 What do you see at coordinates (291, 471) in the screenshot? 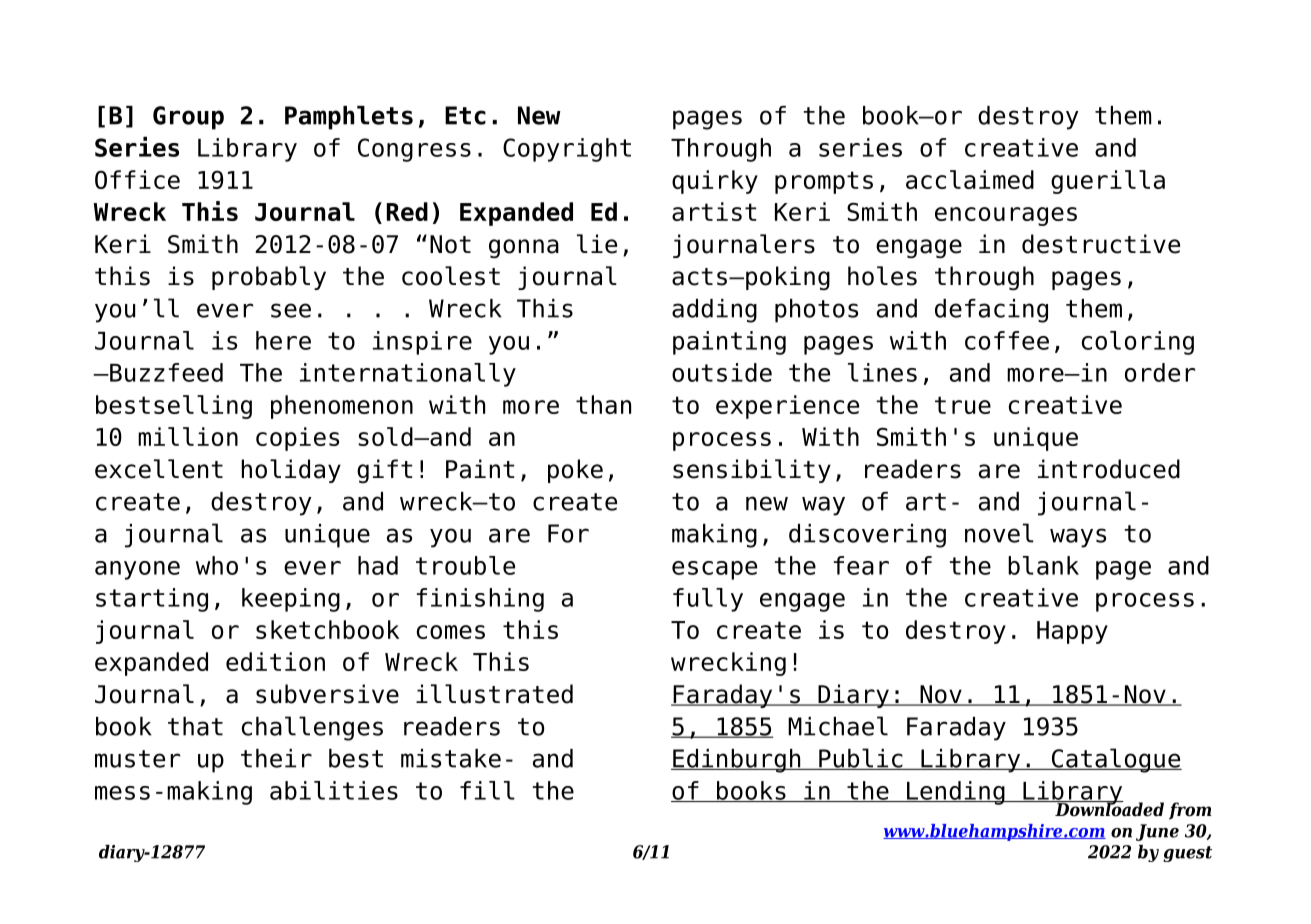
I see `holiday` at bounding box center [291, 471].
